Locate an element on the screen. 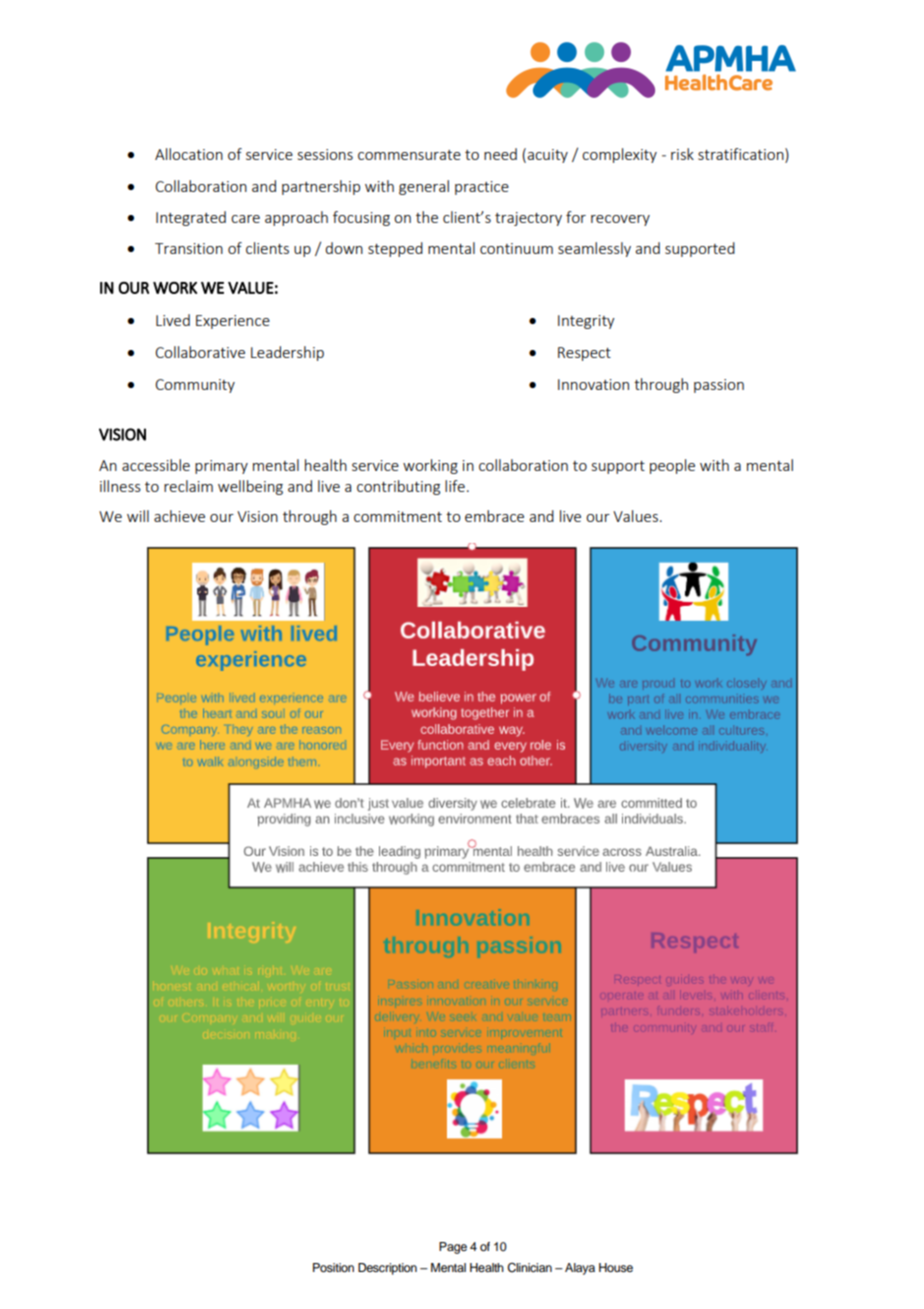 The image size is (924, 1309). Integrated is located at coordinates (191, 218).
